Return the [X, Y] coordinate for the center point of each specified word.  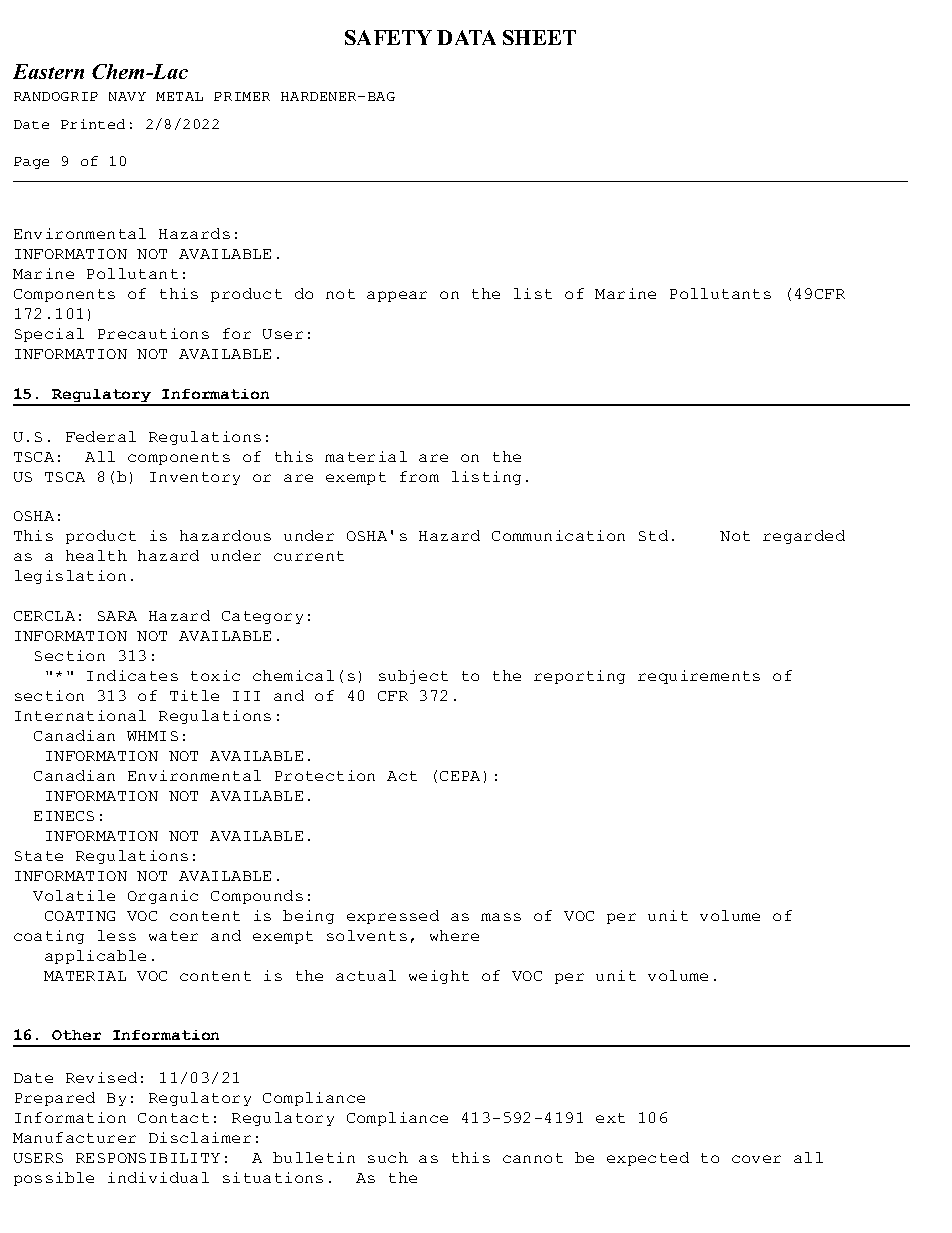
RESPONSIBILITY [148, 1158]
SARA [117, 616]
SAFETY [388, 37]
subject [413, 677]
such [388, 1157]
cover [756, 1159]
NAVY [127, 96]
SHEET [539, 37]
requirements [699, 677]
